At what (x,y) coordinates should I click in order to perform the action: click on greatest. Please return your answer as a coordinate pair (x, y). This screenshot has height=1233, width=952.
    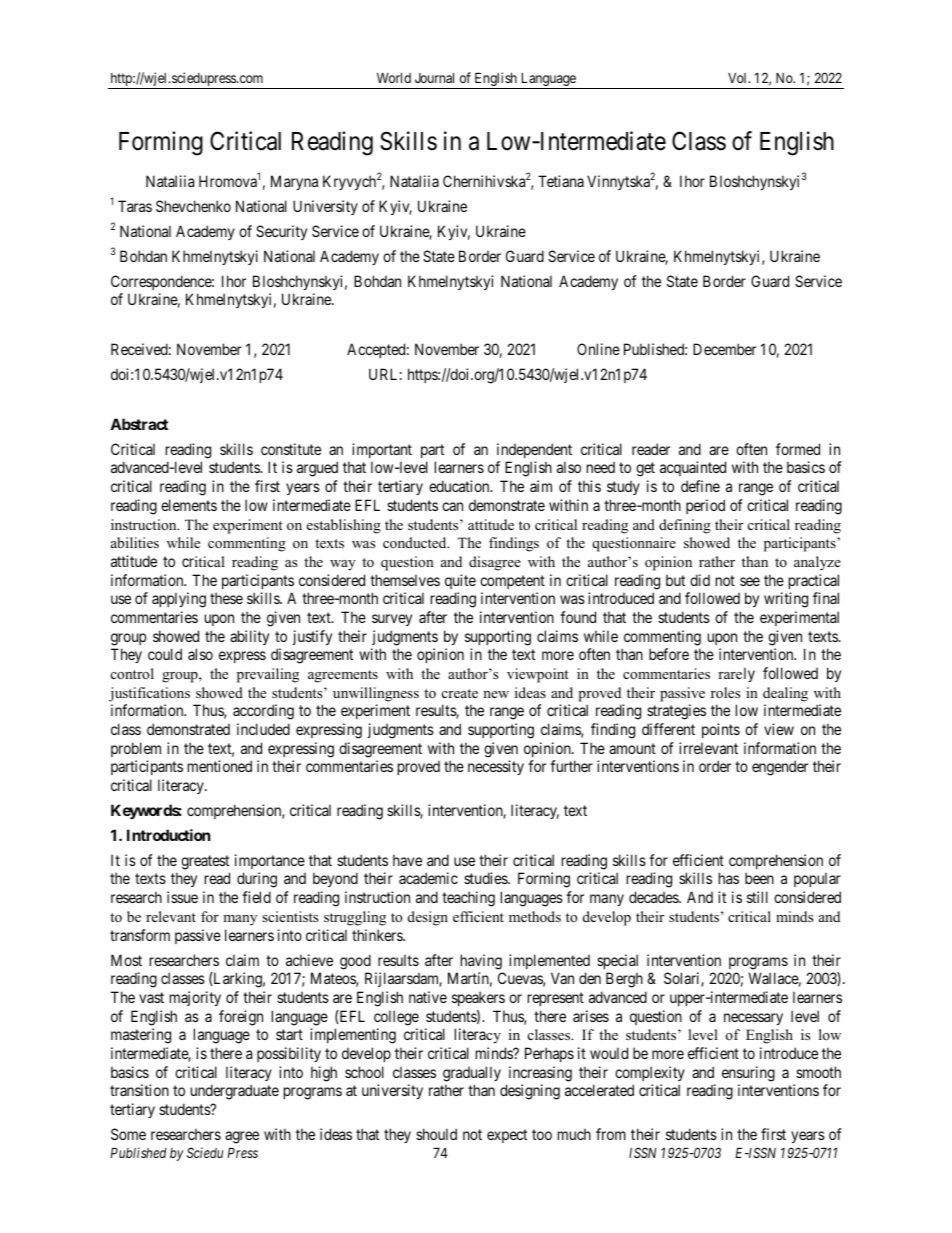
    Looking at the image, I should click on (205, 862).
